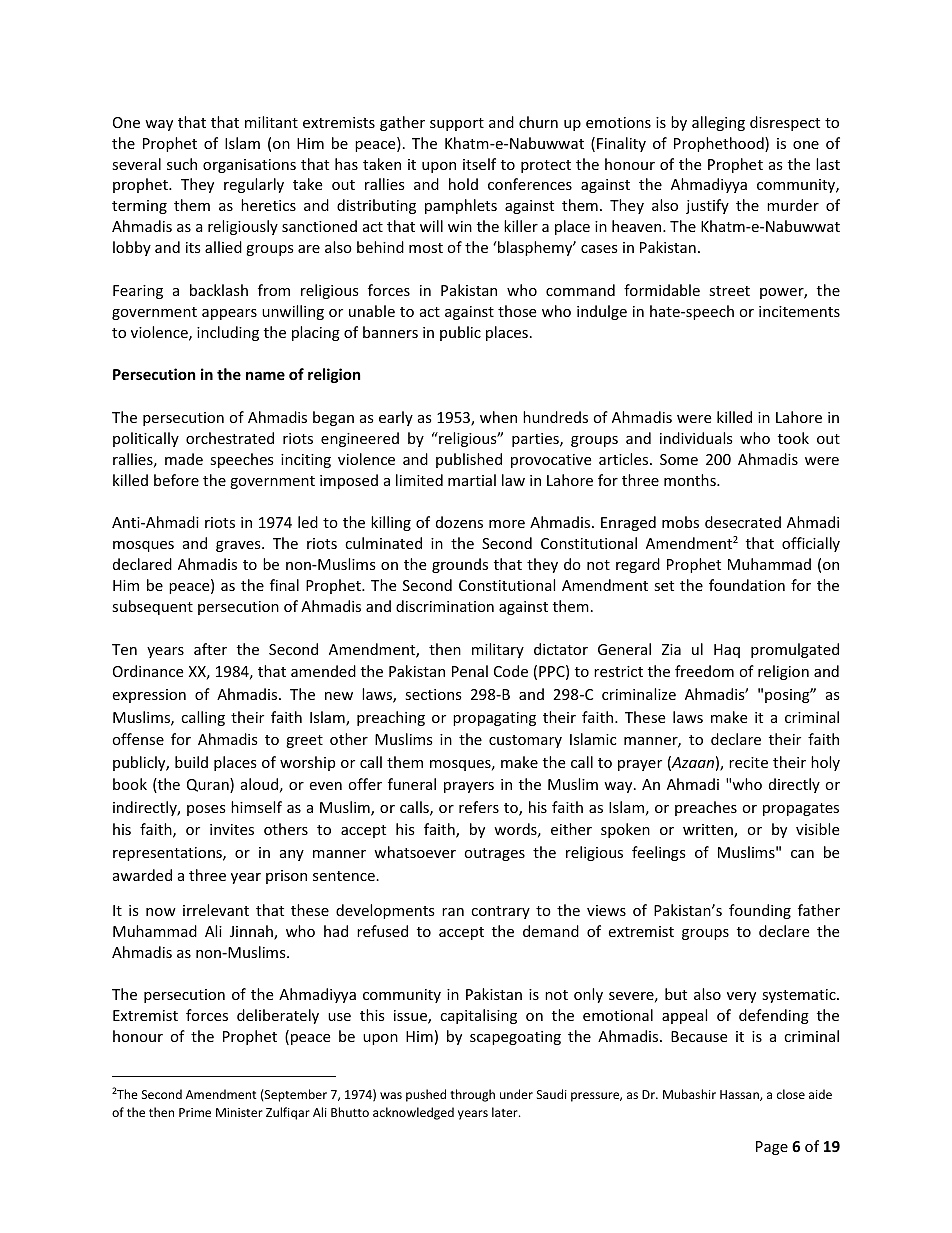  What do you see at coordinates (760, 911) in the screenshot?
I see `founding` at bounding box center [760, 911].
